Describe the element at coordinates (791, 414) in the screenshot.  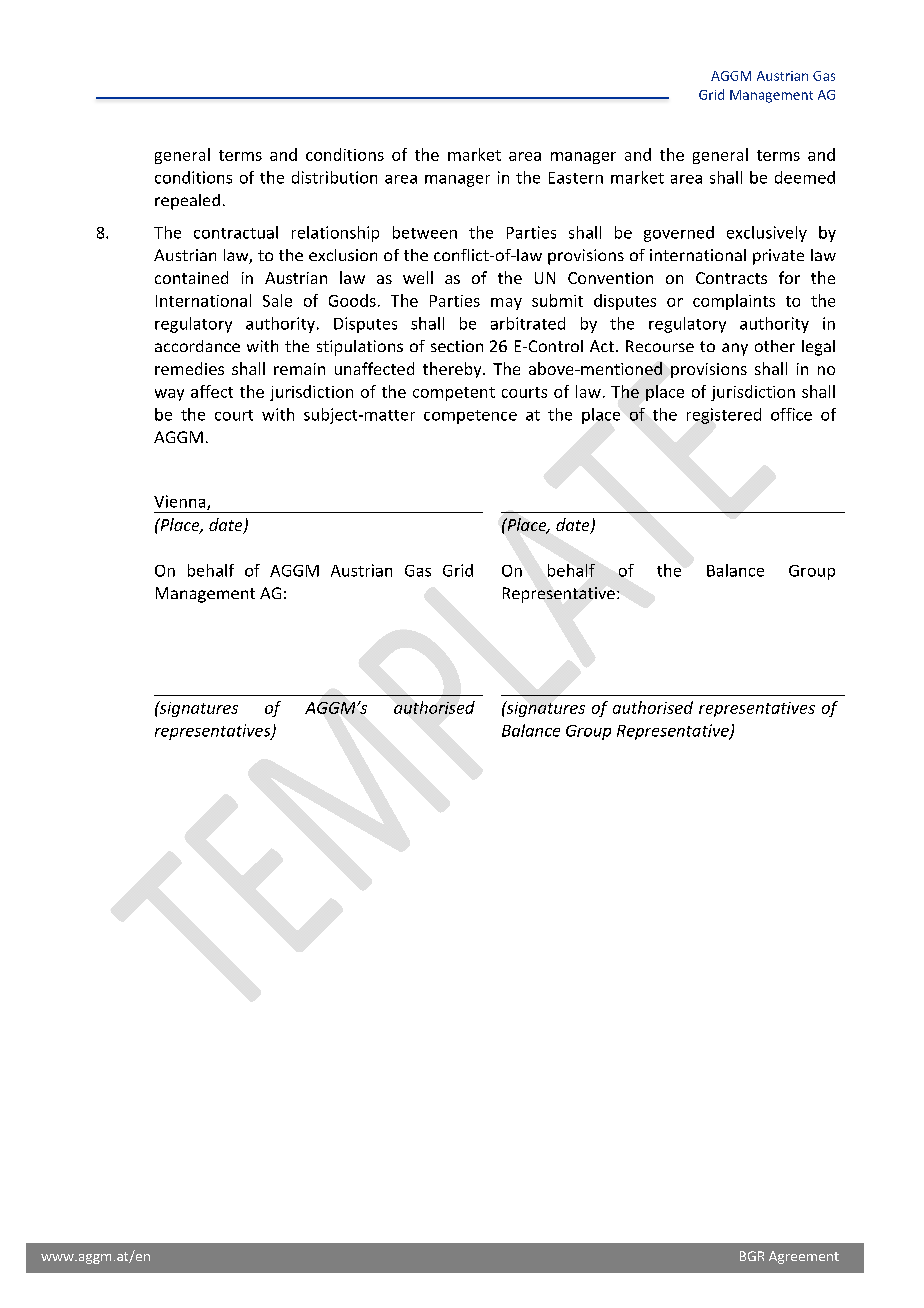
I see `office` at that location.
